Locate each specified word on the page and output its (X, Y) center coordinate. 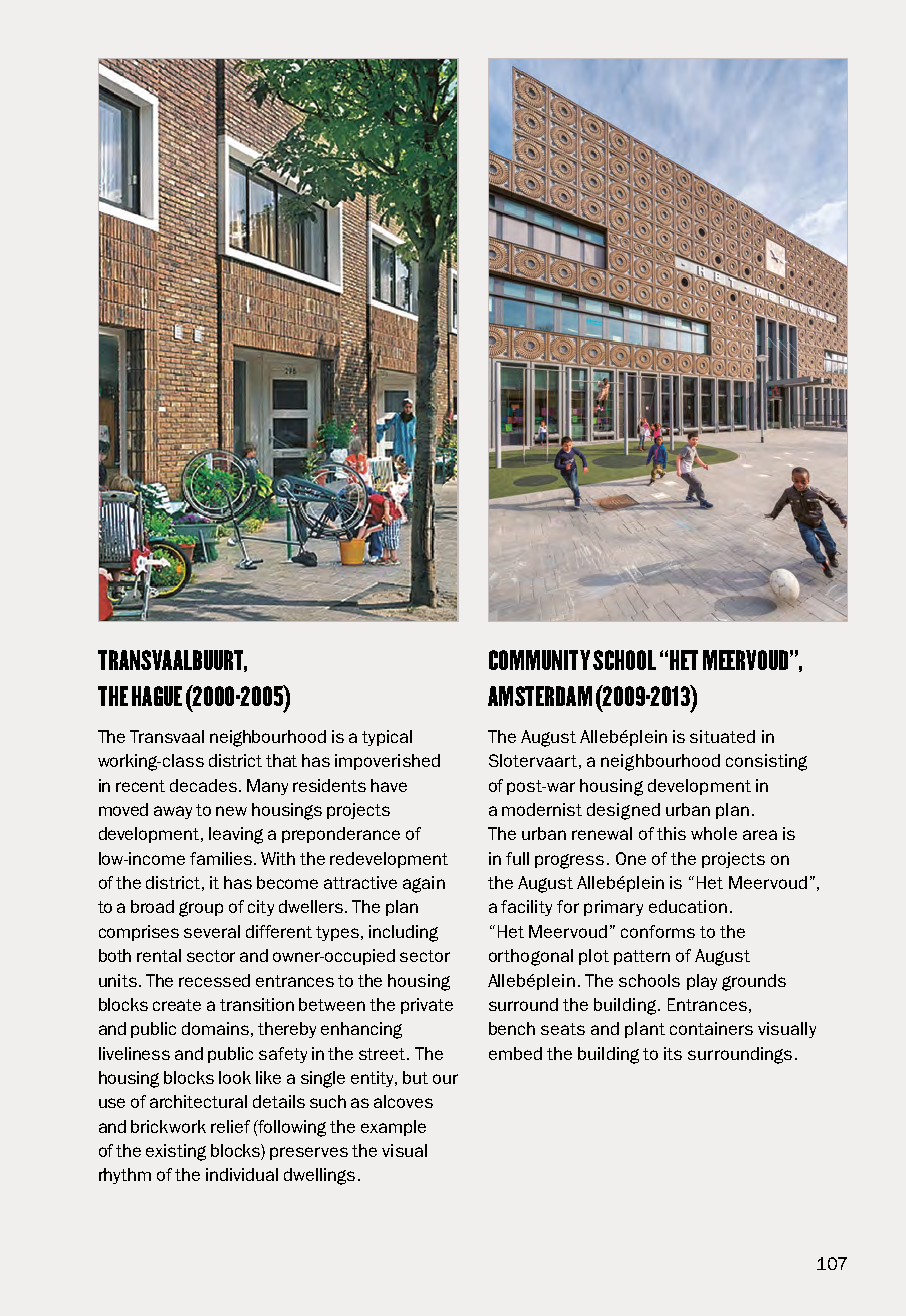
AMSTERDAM (540, 696)
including (403, 933)
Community (539, 660)
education (688, 906)
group (201, 909)
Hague (157, 696)
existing (176, 1152)
